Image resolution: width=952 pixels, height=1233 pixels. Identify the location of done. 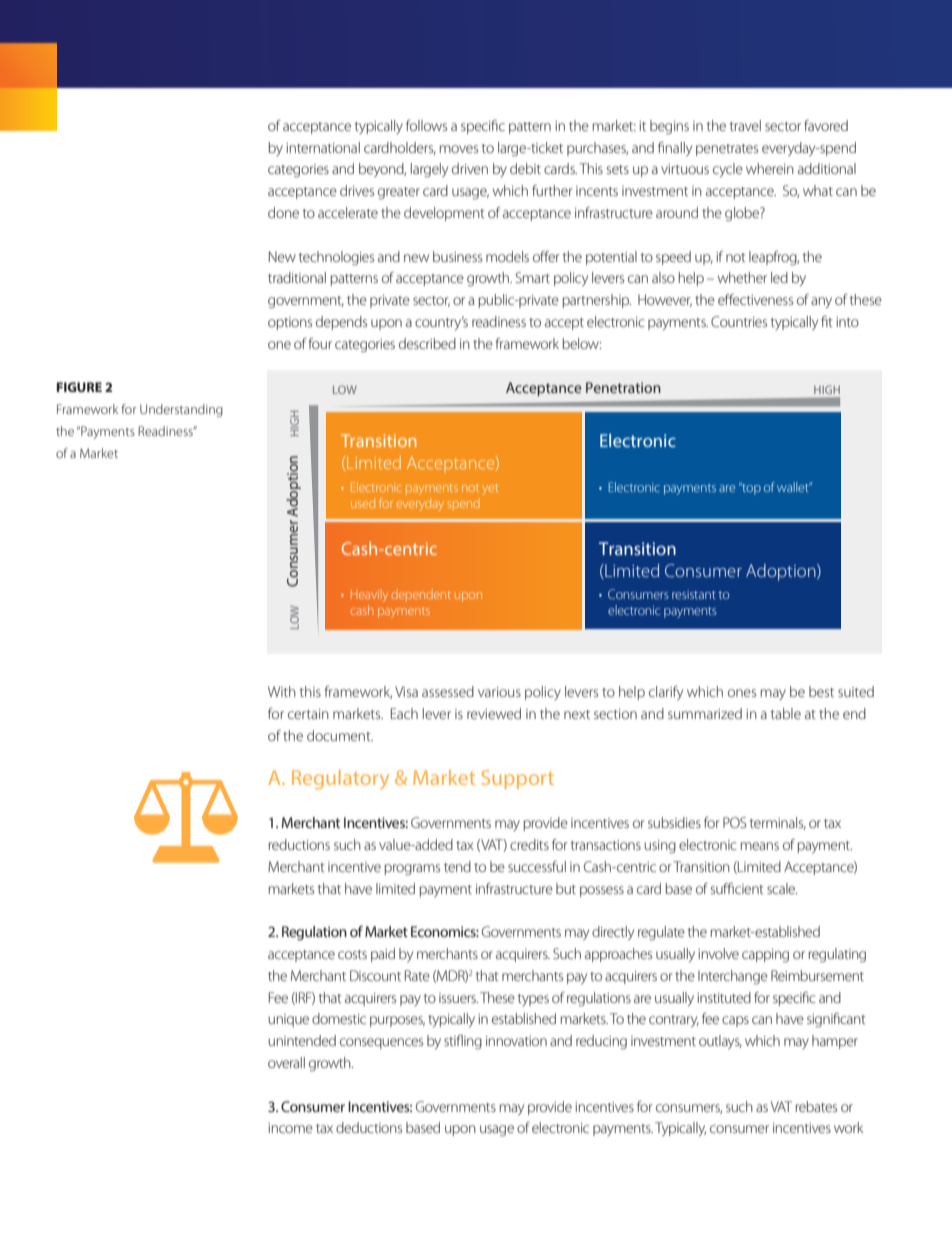
(283, 212).
